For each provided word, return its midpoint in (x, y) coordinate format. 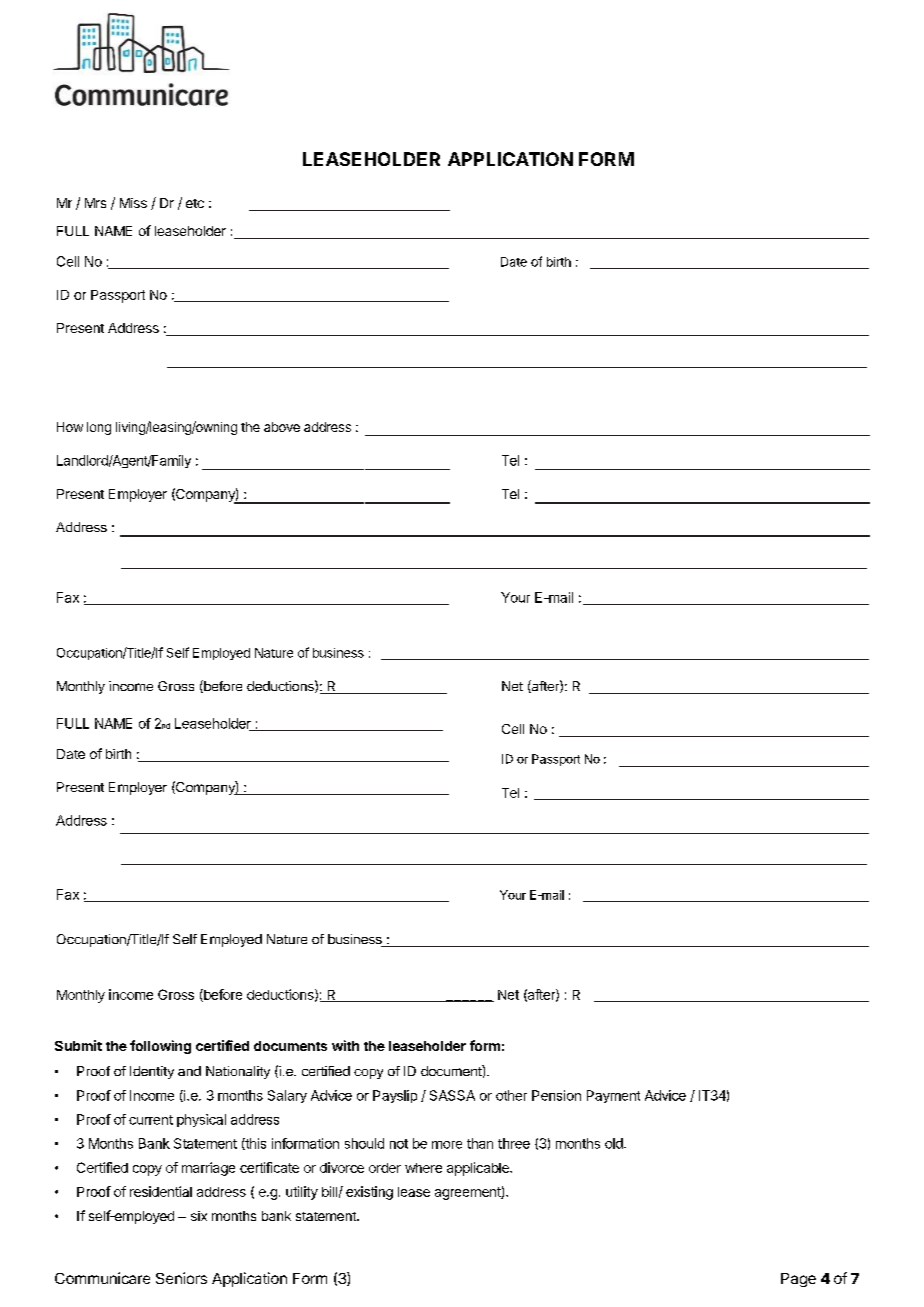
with (345, 1045)
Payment (613, 1096)
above (282, 427)
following (160, 1047)
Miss (133, 203)
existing (369, 1193)
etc (195, 203)
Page (798, 1280)
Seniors (181, 1278)
